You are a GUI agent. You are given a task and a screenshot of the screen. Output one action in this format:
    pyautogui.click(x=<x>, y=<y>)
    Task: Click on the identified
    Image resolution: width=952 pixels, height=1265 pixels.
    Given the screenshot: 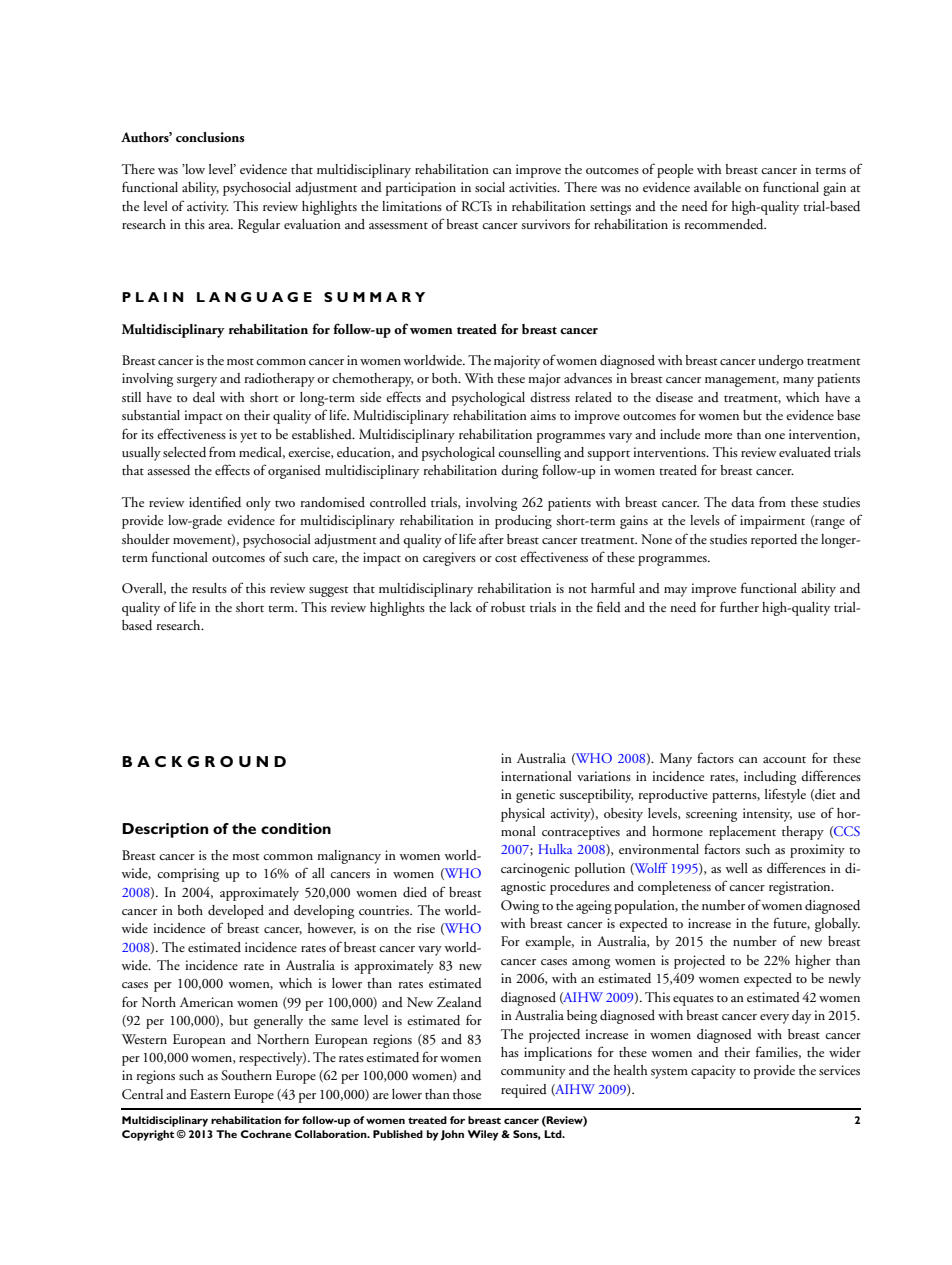 What is the action you would take?
    pyautogui.click(x=215, y=502)
